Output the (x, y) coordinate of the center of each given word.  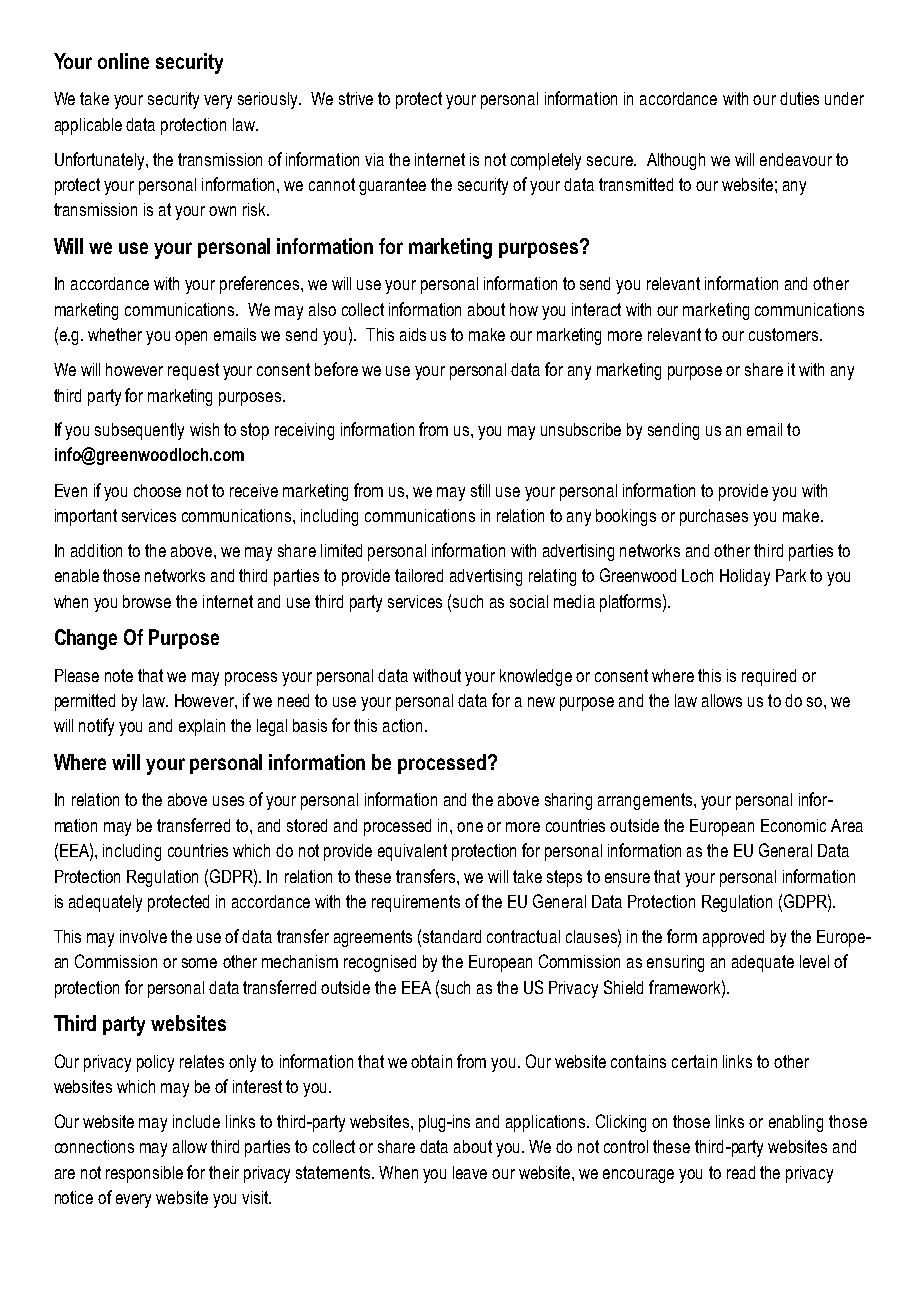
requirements (416, 903)
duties (799, 98)
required (769, 677)
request (193, 371)
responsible (144, 1174)
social (529, 601)
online (123, 61)
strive (356, 98)
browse (147, 601)
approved (733, 938)
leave (470, 1172)
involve (143, 936)
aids (413, 334)
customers (785, 334)
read (741, 1172)
